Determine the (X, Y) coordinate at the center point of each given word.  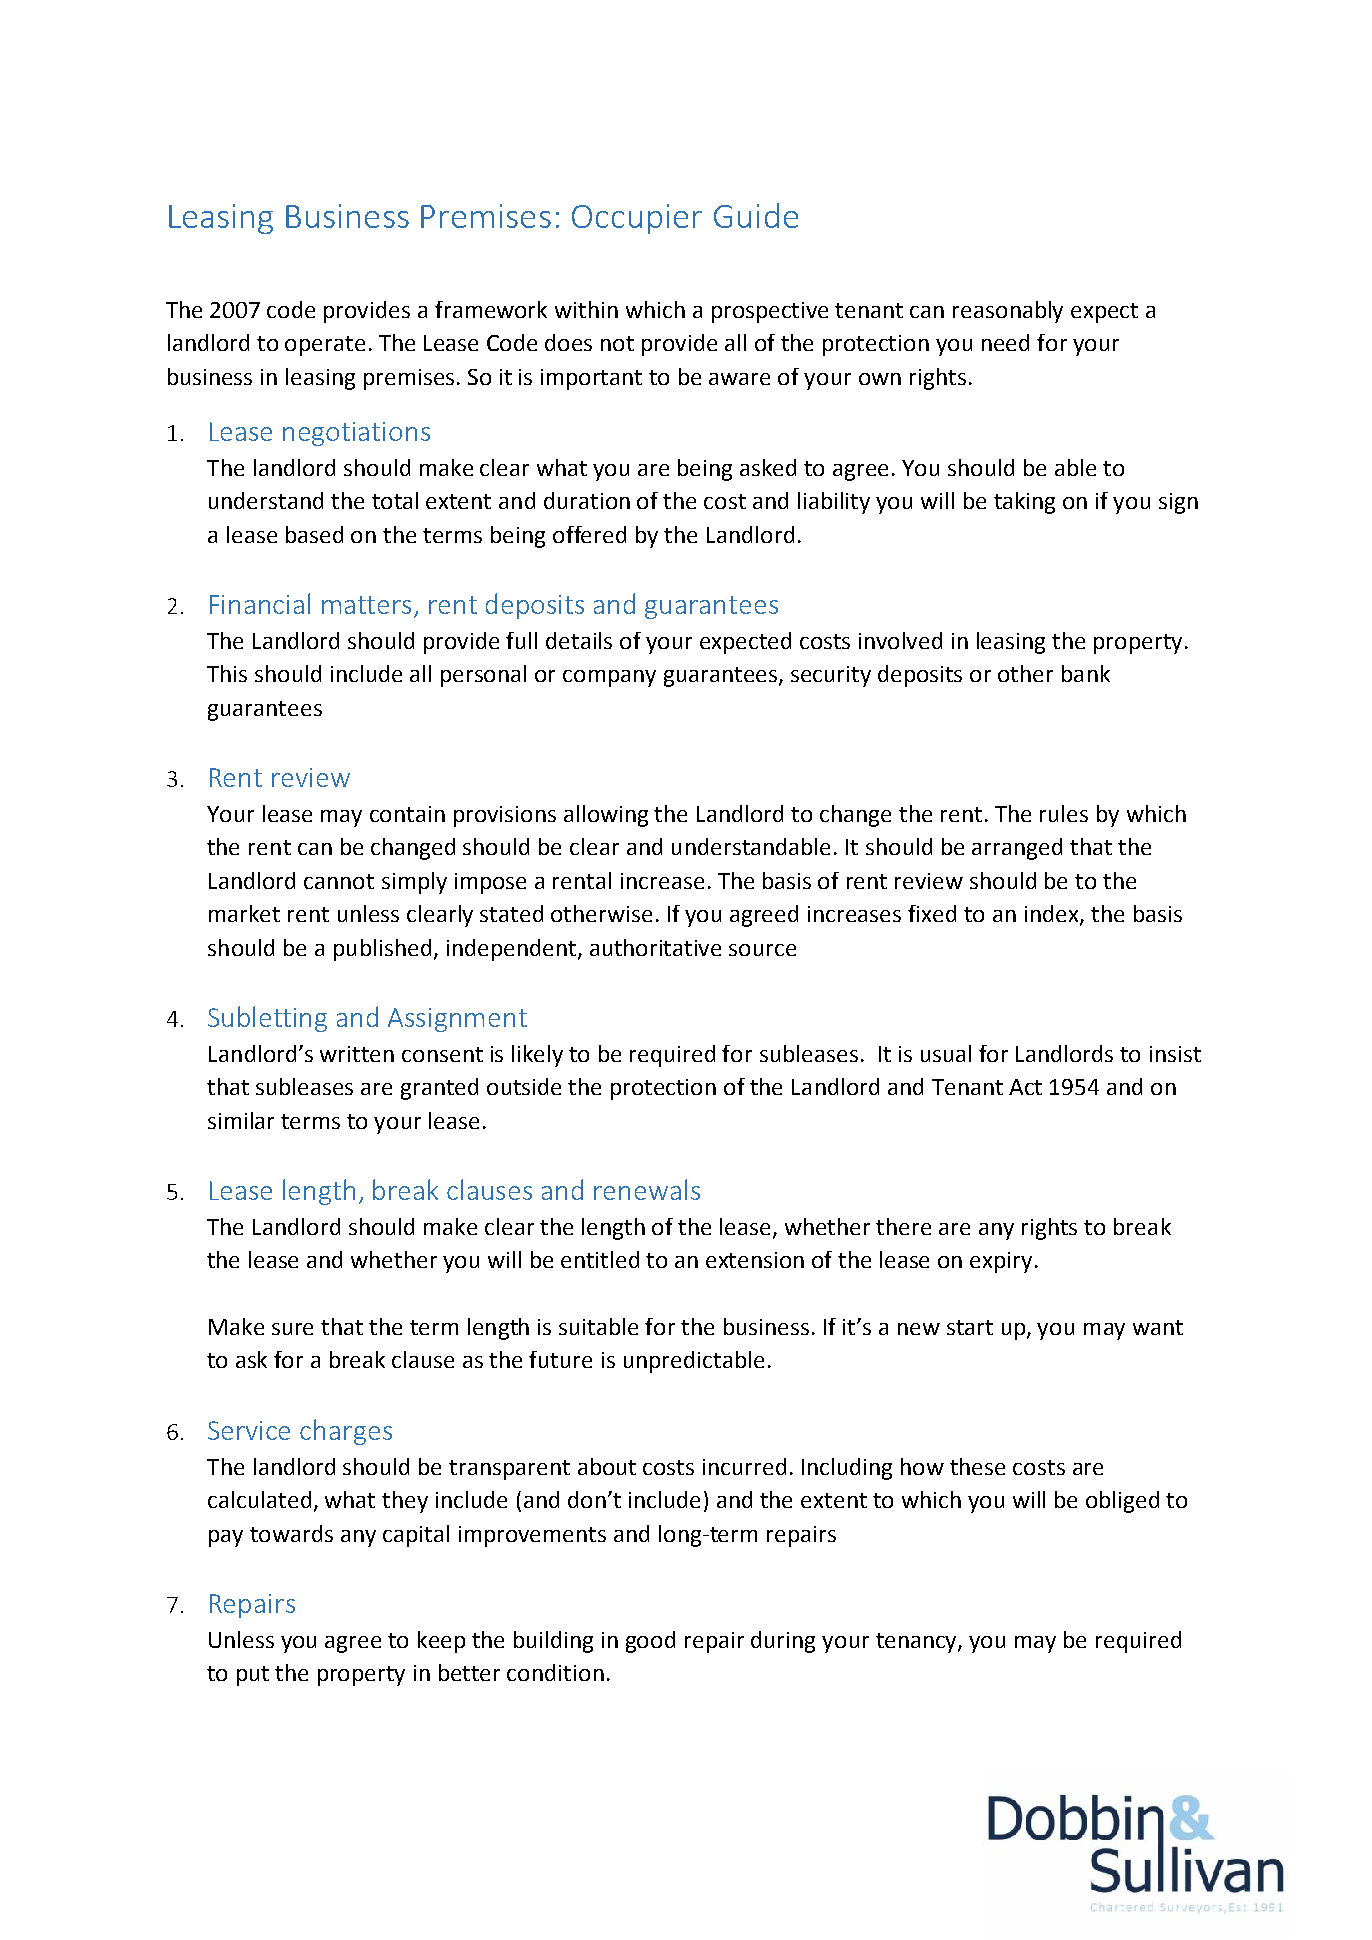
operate (325, 346)
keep (441, 1642)
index (1053, 915)
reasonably (1008, 312)
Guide (756, 215)
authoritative (655, 947)
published (382, 950)
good (650, 1642)
